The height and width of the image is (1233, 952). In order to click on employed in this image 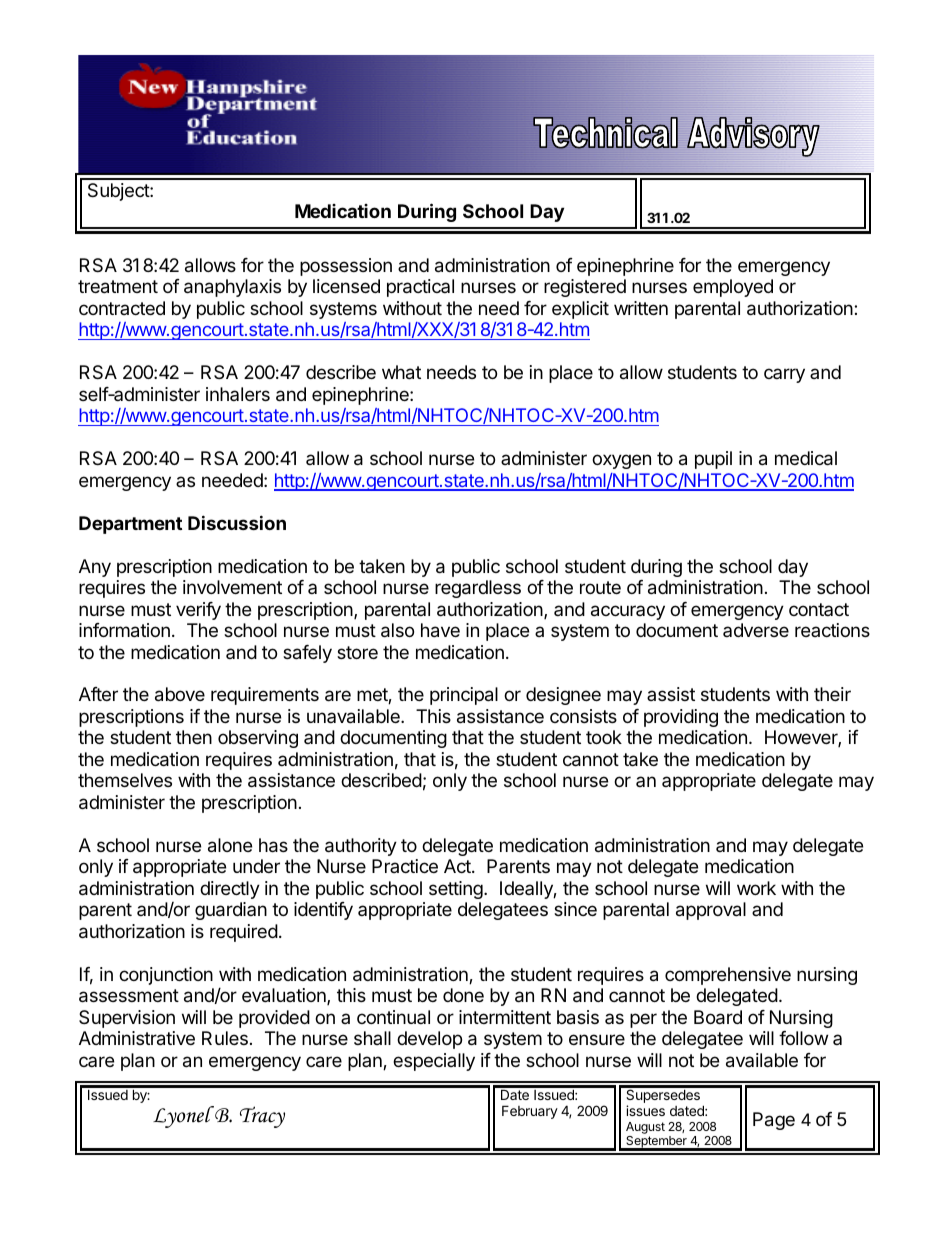, I will do `click(733, 288)`.
